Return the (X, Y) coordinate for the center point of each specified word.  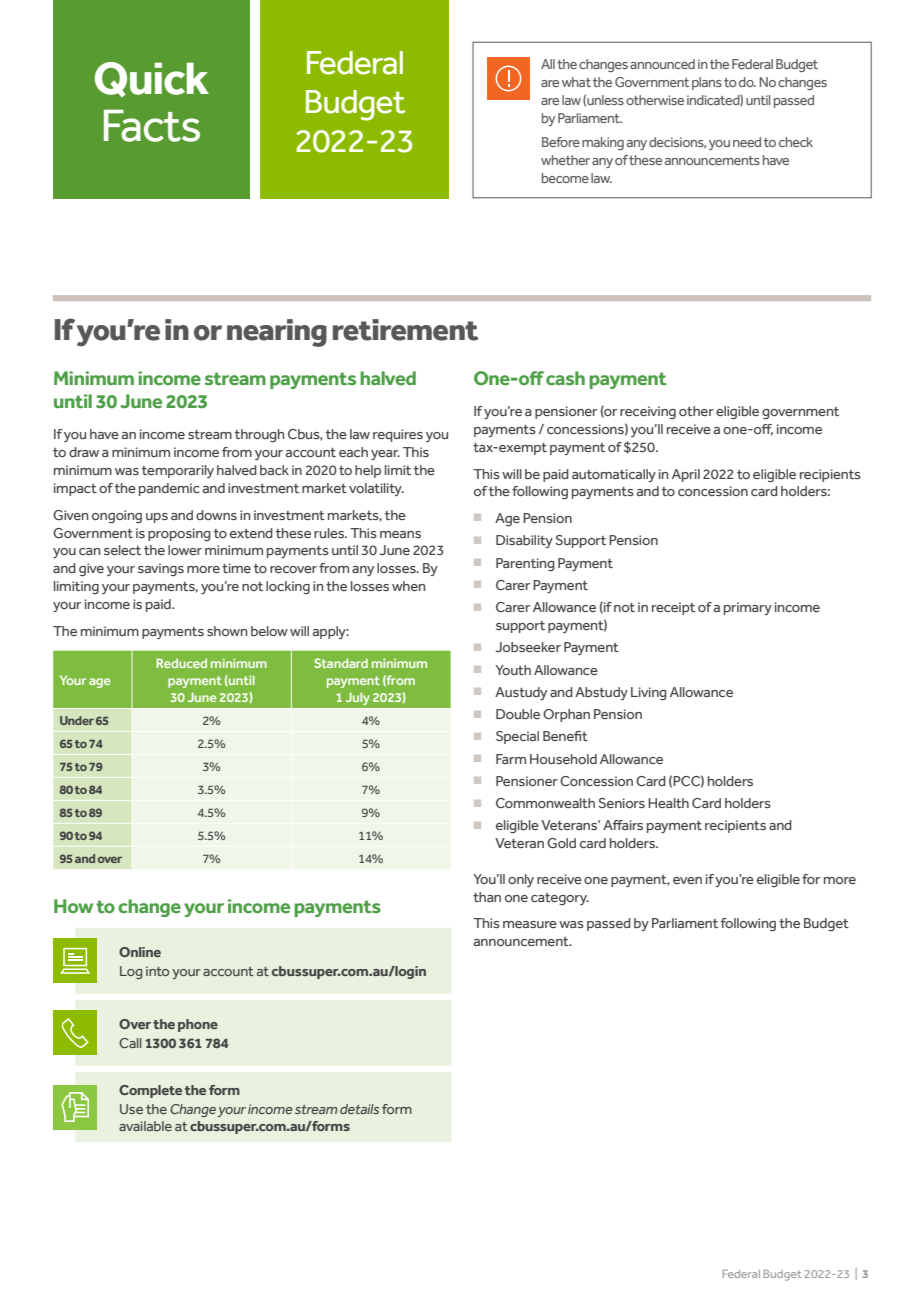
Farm (511, 759)
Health (668, 803)
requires (398, 435)
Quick (152, 79)
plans (707, 83)
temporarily (178, 471)
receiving (648, 412)
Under (77, 720)
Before (561, 142)
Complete (150, 1091)
